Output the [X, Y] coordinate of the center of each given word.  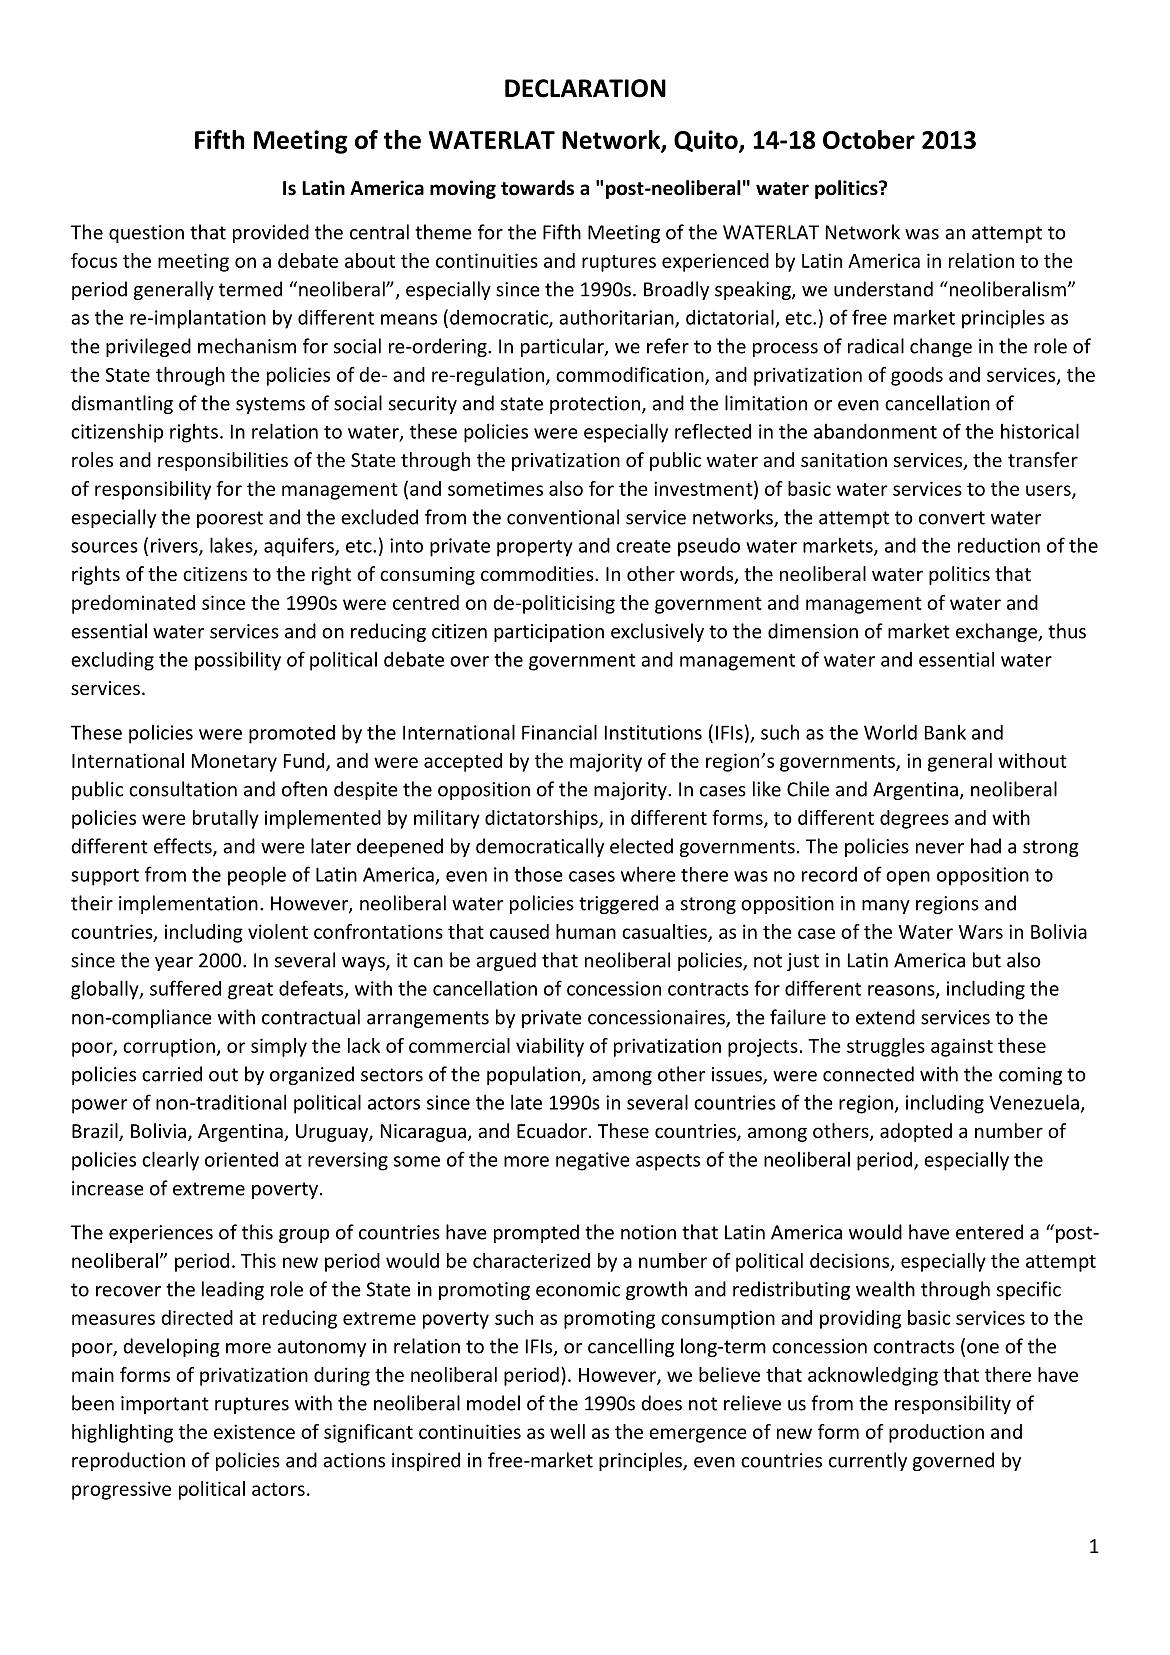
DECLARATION [585, 88]
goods [917, 376]
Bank [945, 732]
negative [593, 1161]
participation [549, 633]
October [869, 139]
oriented [241, 1159]
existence [254, 1431]
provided [271, 233]
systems [270, 405]
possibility [238, 661]
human [586, 931]
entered [989, 1232]
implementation [188, 904]
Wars [980, 932]
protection [595, 405]
